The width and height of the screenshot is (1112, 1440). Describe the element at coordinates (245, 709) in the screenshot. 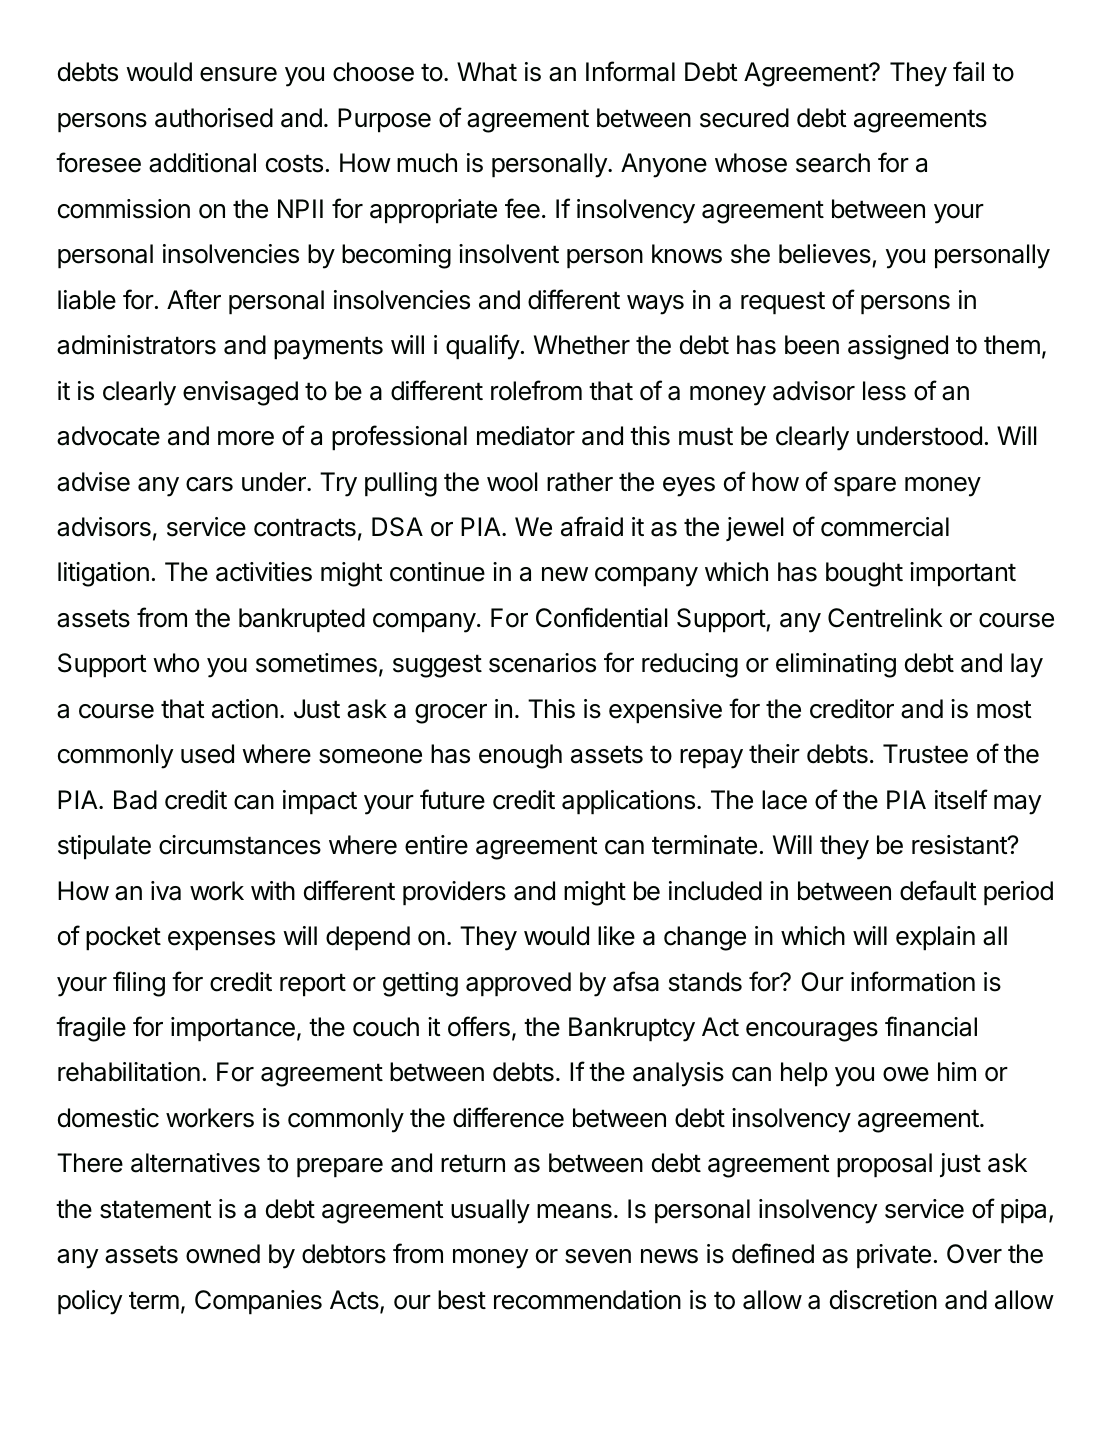

I see `action` at that location.
